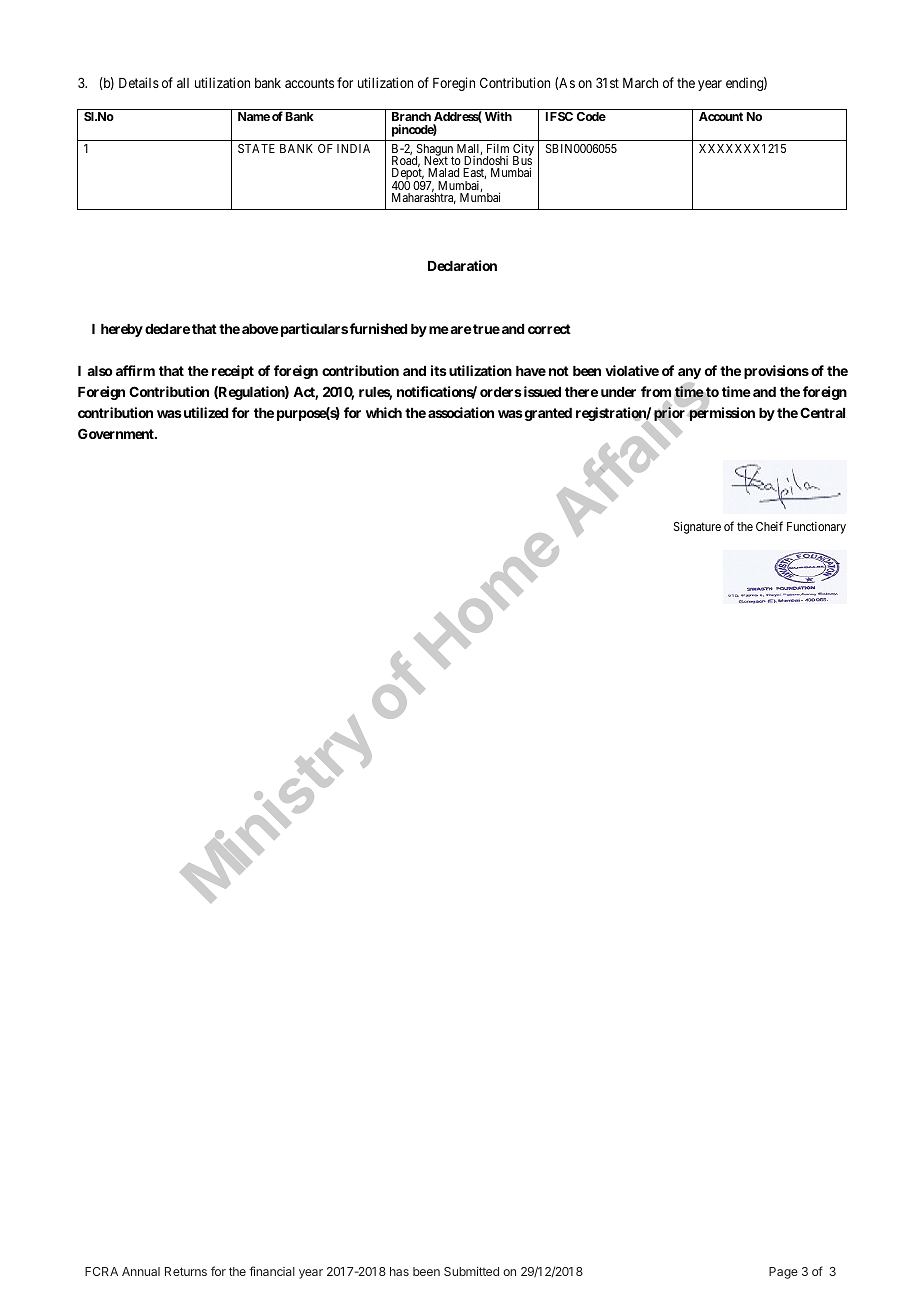 This screenshot has height=1308, width=924. Describe the element at coordinates (117, 433) in the screenshot. I see `Government` at that location.
